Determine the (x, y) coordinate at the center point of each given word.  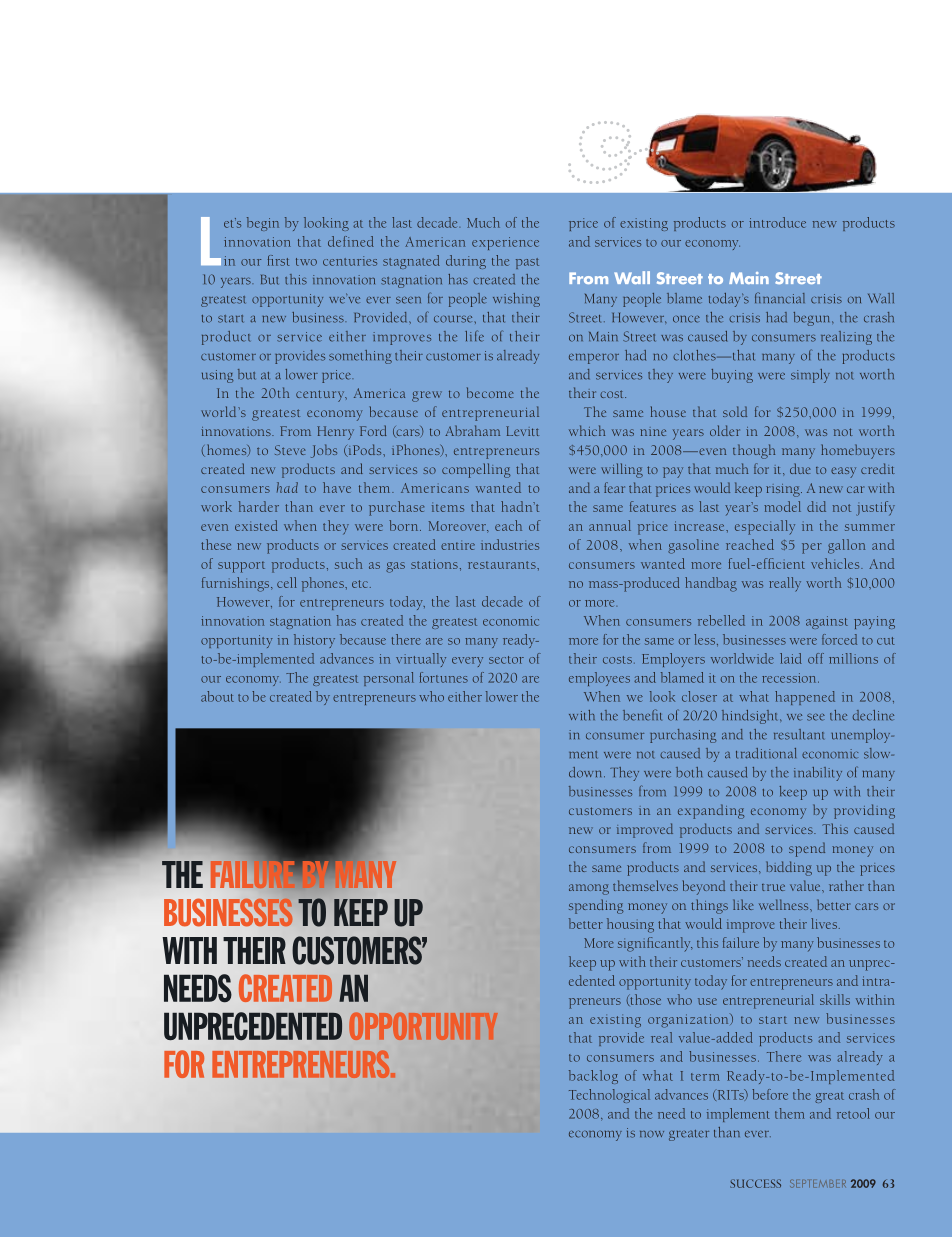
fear (614, 487)
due (800, 468)
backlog (593, 1077)
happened (805, 698)
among (589, 889)
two (306, 262)
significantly (655, 944)
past (527, 263)
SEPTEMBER (818, 1184)
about (217, 696)
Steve (290, 450)
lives (824, 923)
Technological (609, 1096)
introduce (777, 222)
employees (599, 679)
